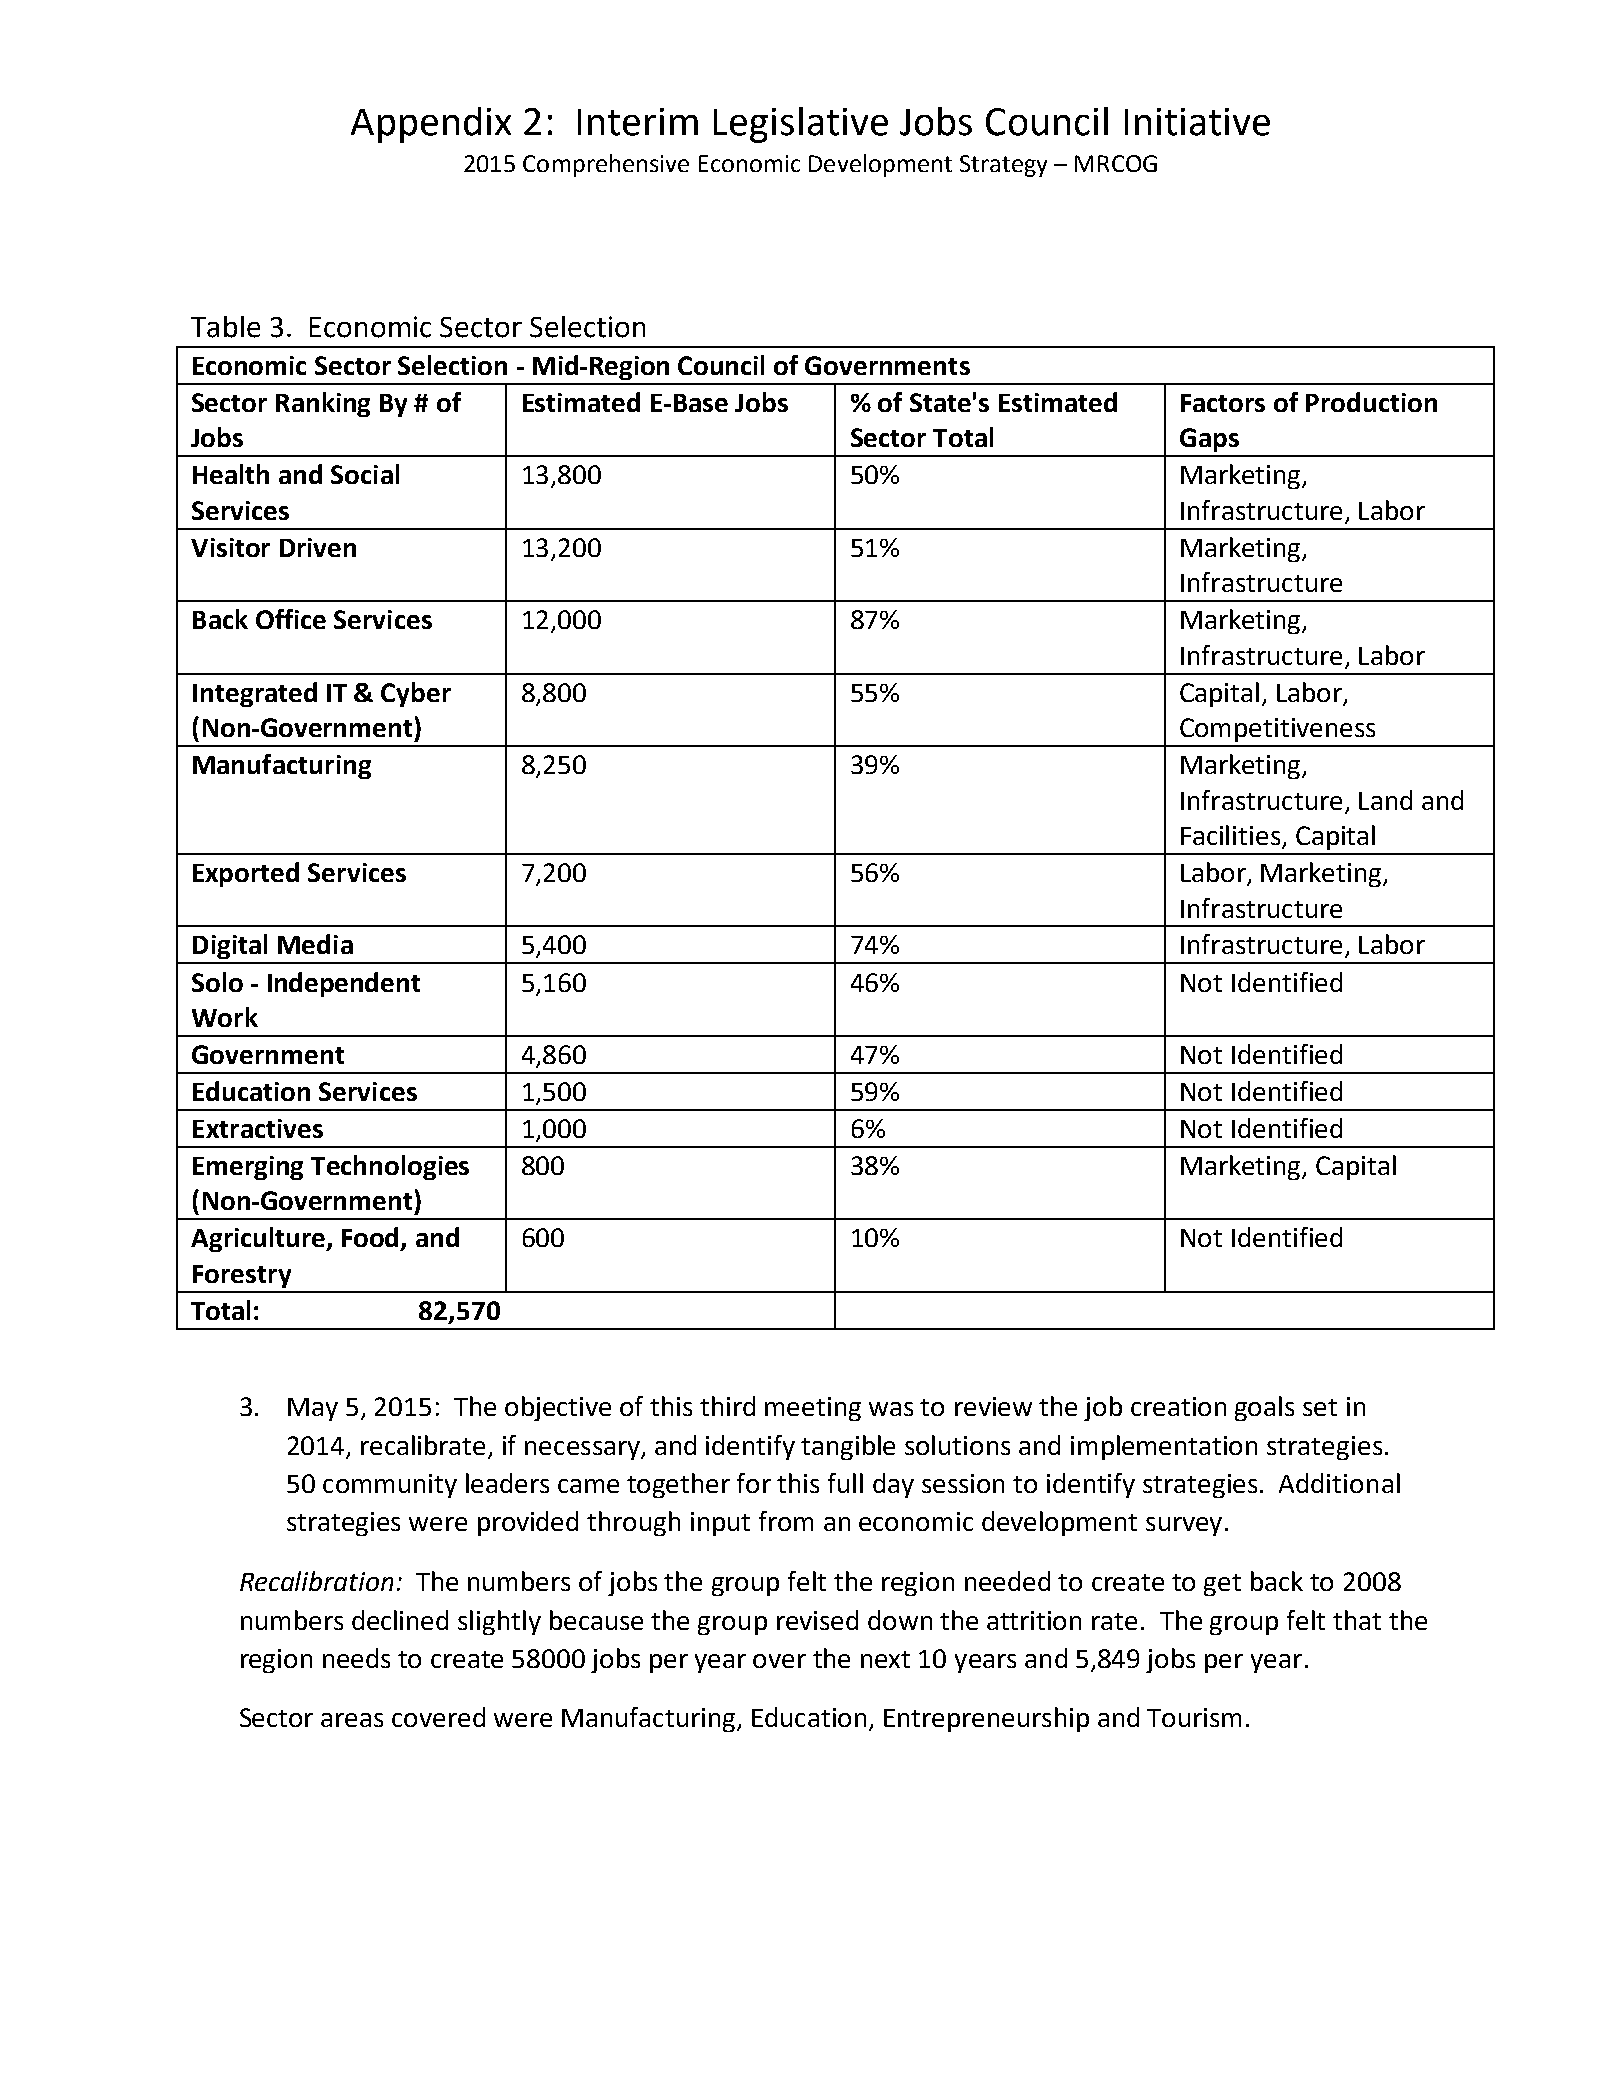 This image has height=2099, width=1622. What do you see at coordinates (1197, 122) in the image?
I see `Initiative` at bounding box center [1197, 122].
